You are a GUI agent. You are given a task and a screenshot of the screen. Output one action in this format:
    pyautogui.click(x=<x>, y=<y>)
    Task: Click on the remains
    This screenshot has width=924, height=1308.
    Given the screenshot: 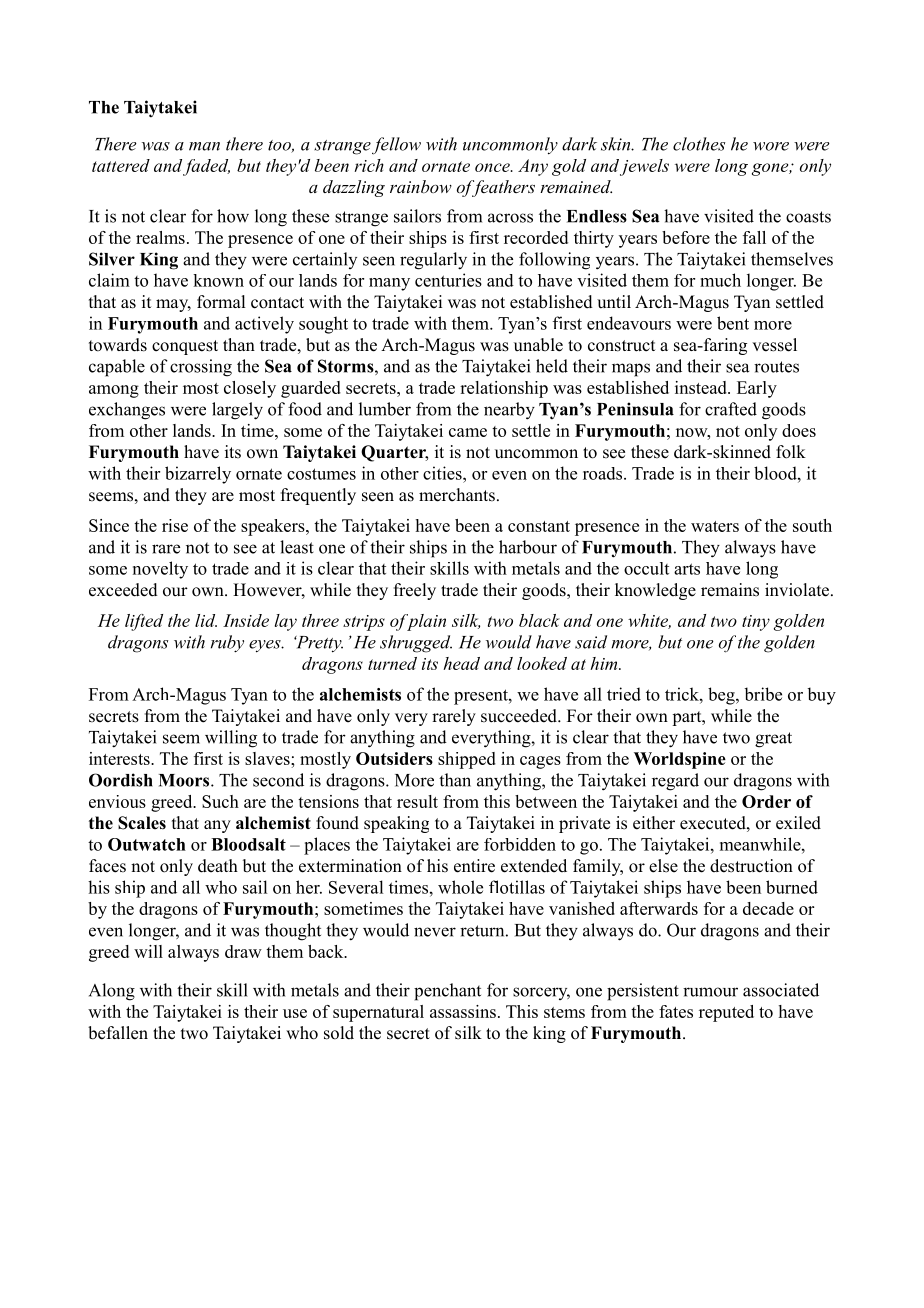 What is the action you would take?
    pyautogui.click(x=730, y=590)
